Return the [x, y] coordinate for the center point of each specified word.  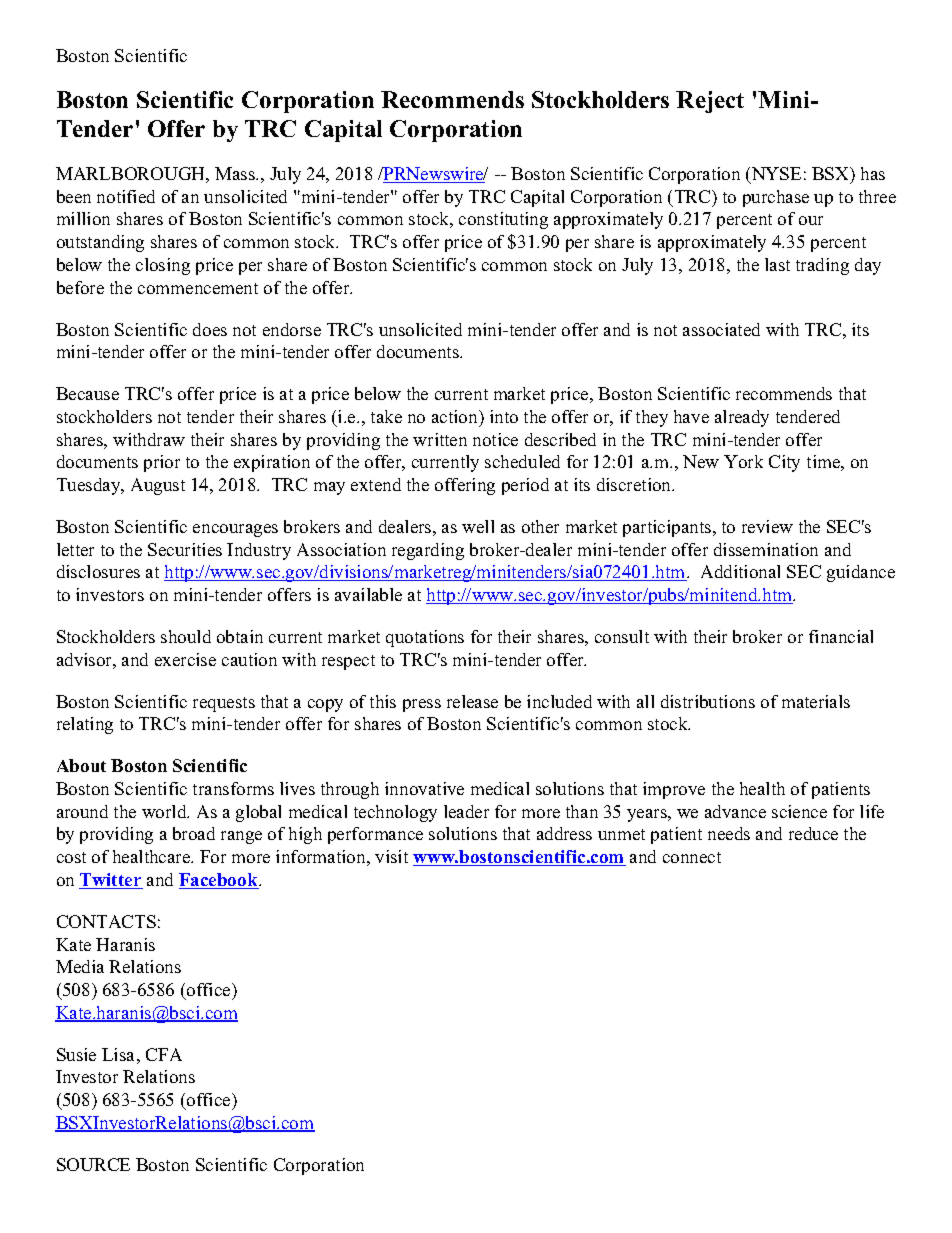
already [742, 418]
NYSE [775, 175]
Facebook [219, 881]
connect [692, 857]
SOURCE [93, 1164]
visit [391, 856]
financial [841, 636]
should [186, 636]
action [456, 416]
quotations [425, 638]
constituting [503, 220]
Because [87, 393]
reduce [813, 833]
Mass [236, 173]
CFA [164, 1054]
